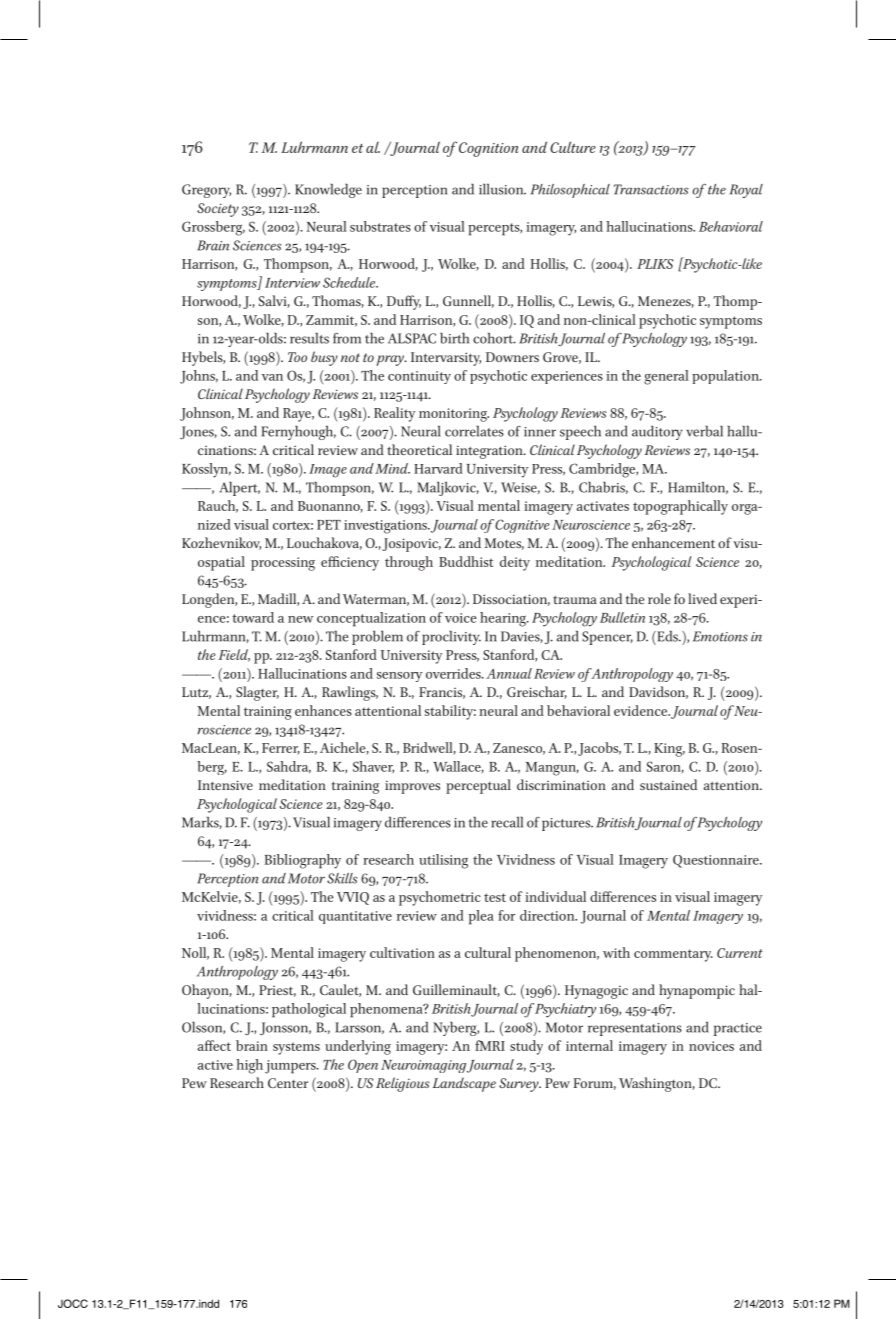 The height and width of the page is (1319, 896). Describe the element at coordinates (657, 432) in the page. I see `auditory` at that location.
